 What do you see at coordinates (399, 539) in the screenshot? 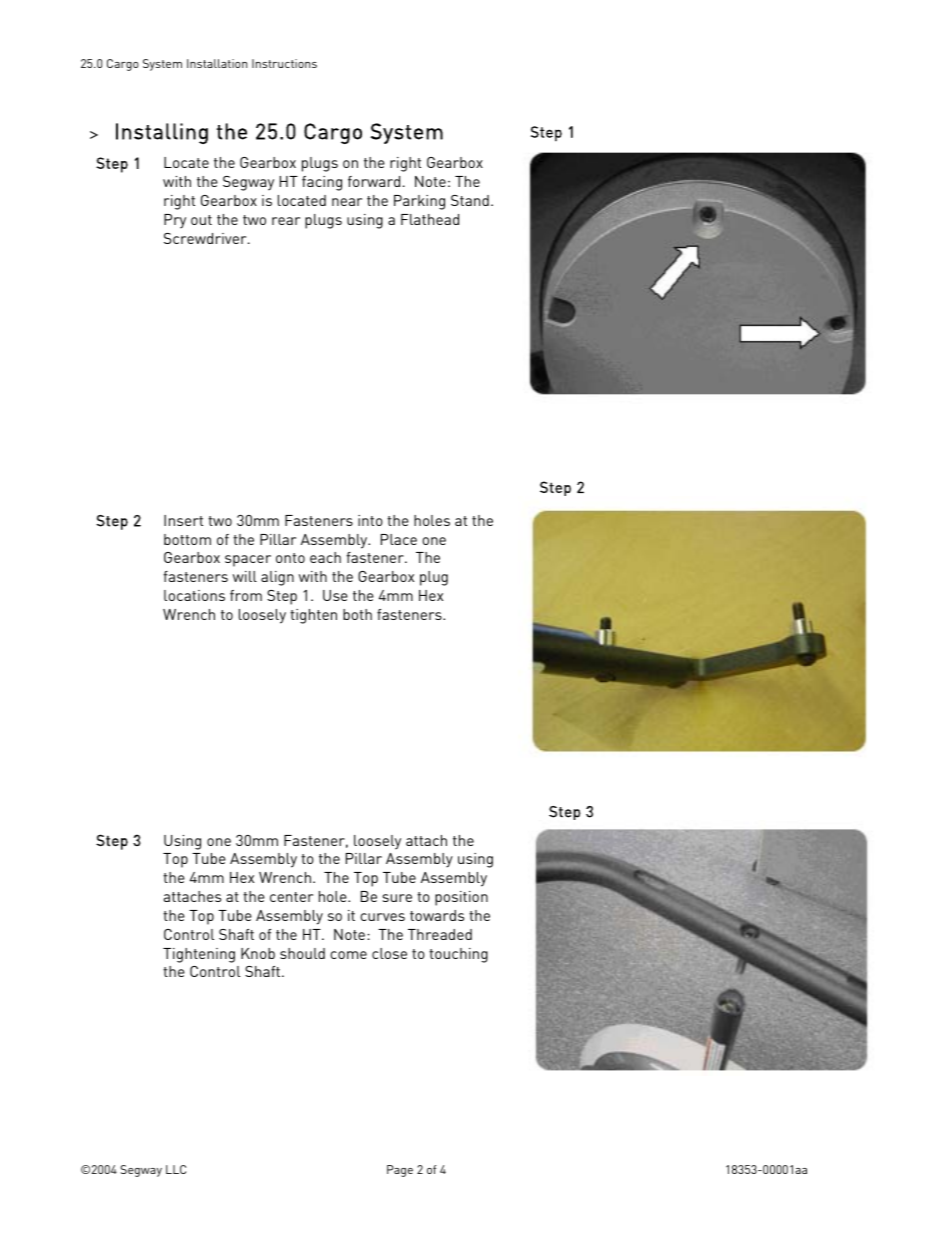
I see `Place` at bounding box center [399, 539].
